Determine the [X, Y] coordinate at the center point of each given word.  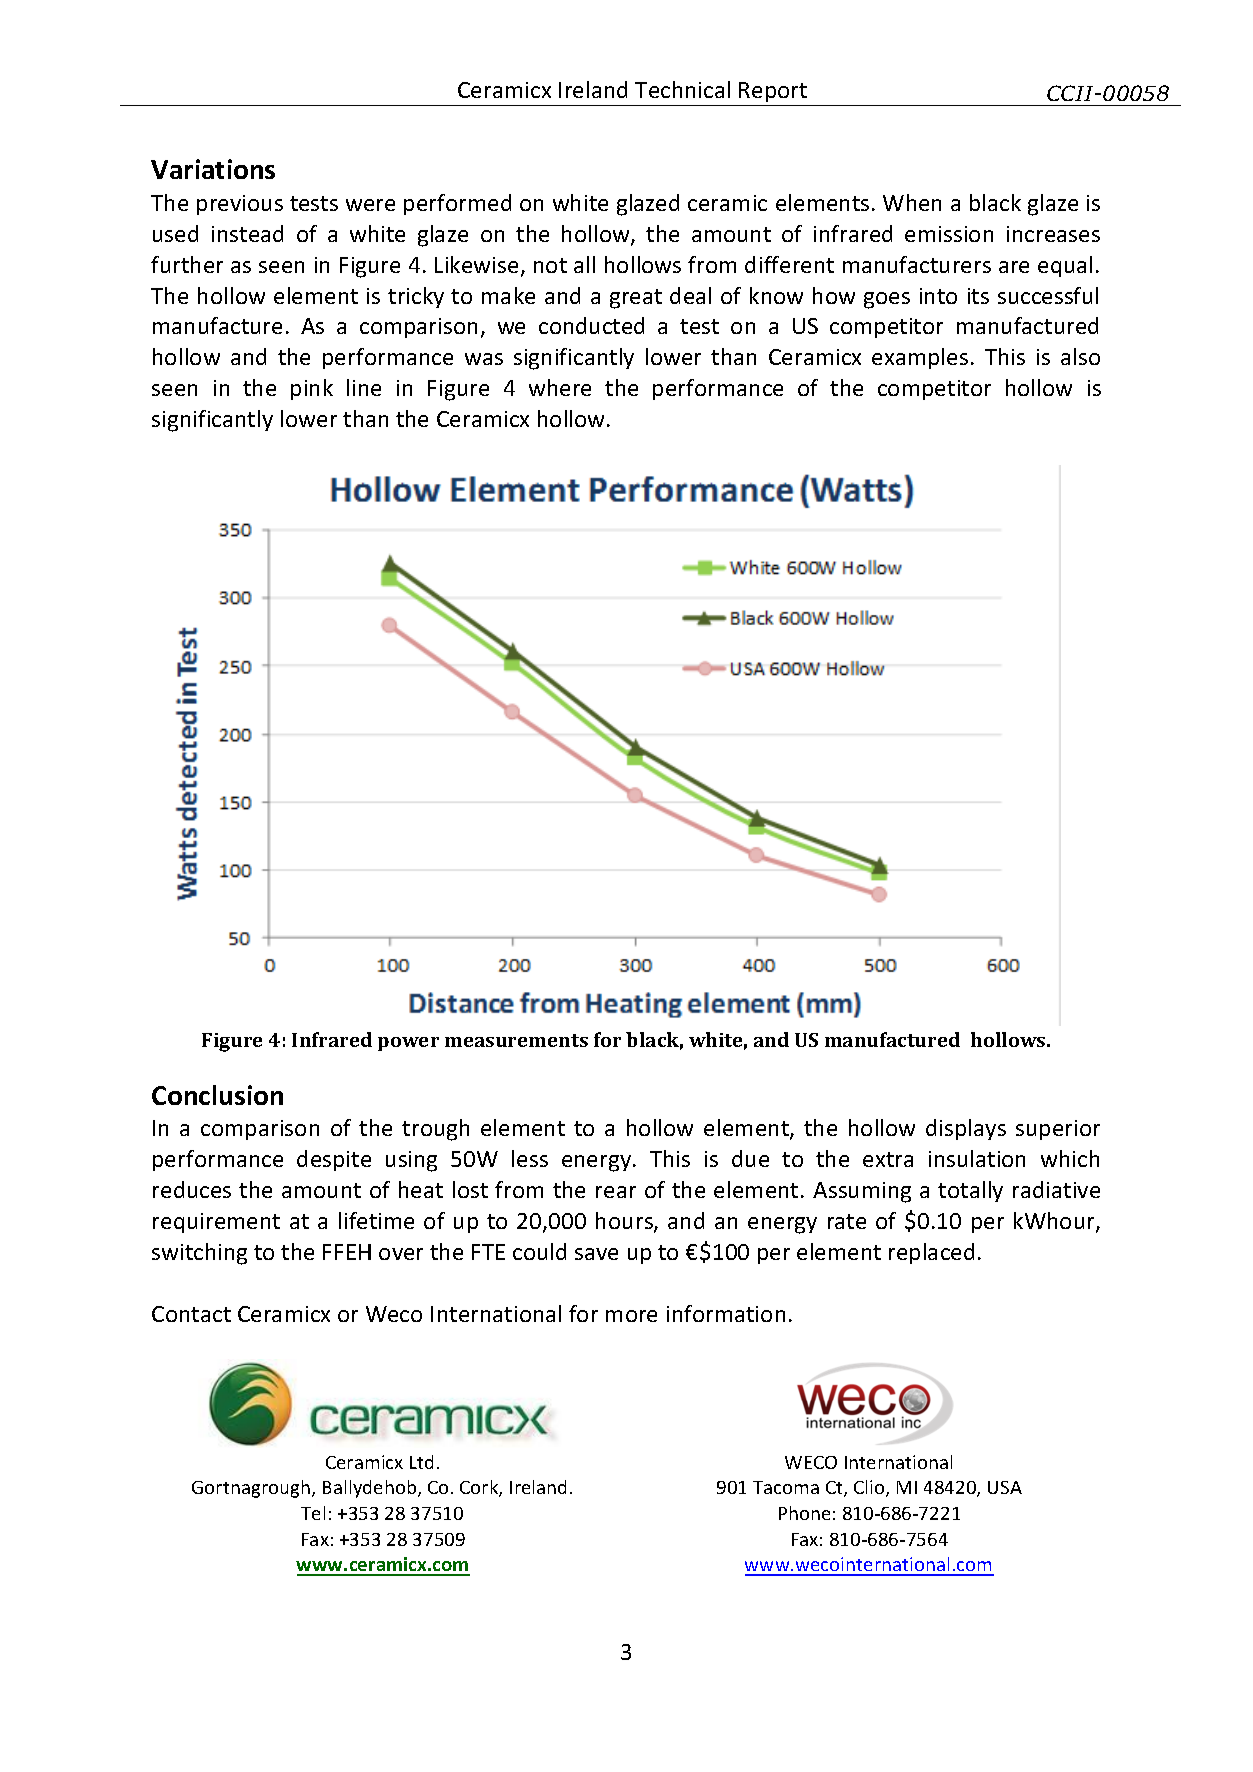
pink [312, 389]
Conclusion [217, 1095]
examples [920, 358]
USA [1005, 1487]
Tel [313, 1513]
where [560, 387]
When [912, 202]
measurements [516, 1040]
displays [966, 1129]
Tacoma [786, 1487]
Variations [213, 169]
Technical [682, 89]
